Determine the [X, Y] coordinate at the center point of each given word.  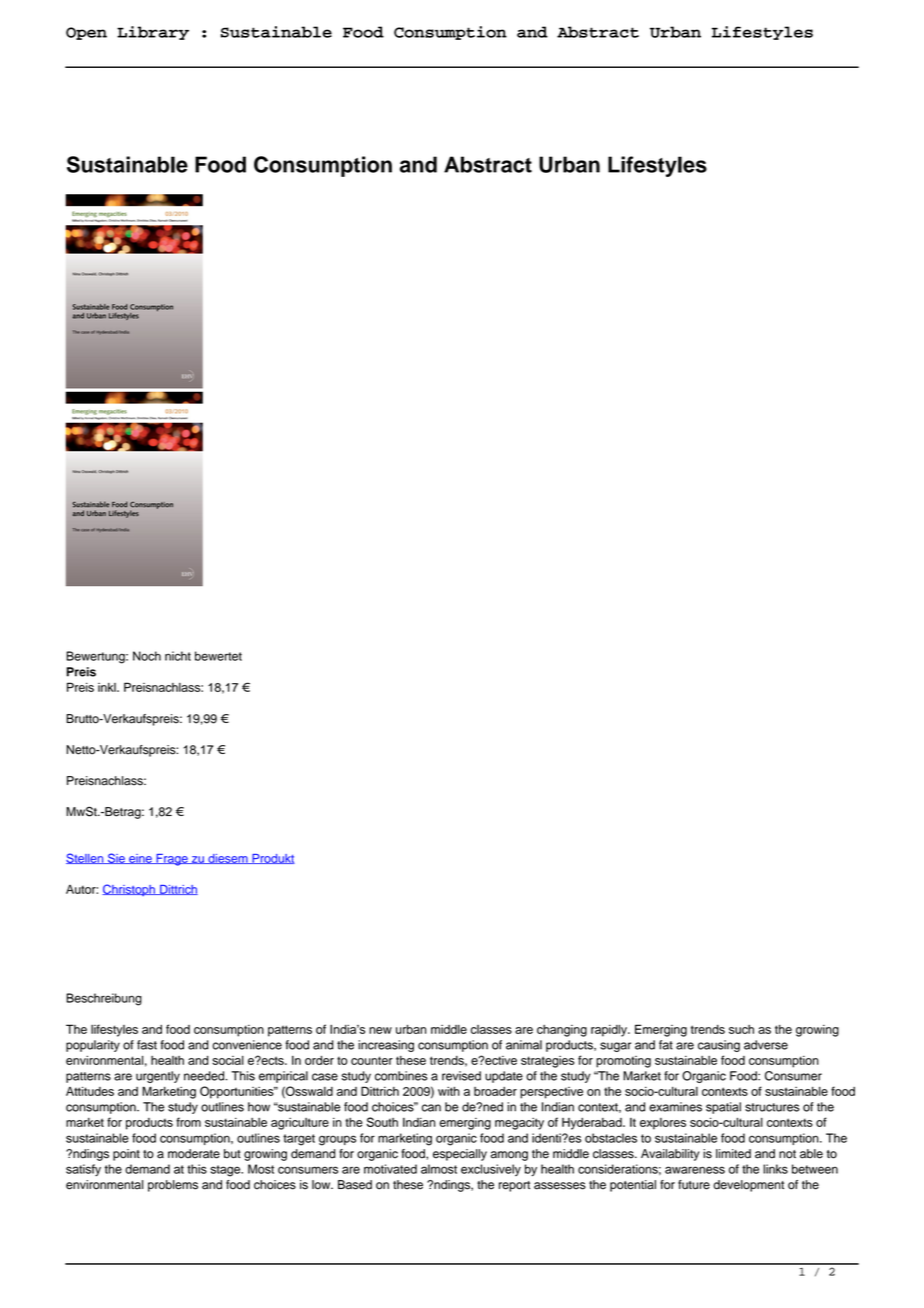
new [380, 1030]
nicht [178, 656]
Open [86, 33]
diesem [228, 859]
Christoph [129, 890]
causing [719, 1046]
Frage [172, 860]
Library [153, 33]
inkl [108, 687]
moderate [194, 1154]
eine [140, 859]
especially [460, 1155]
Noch [147, 656]
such [741, 1029]
